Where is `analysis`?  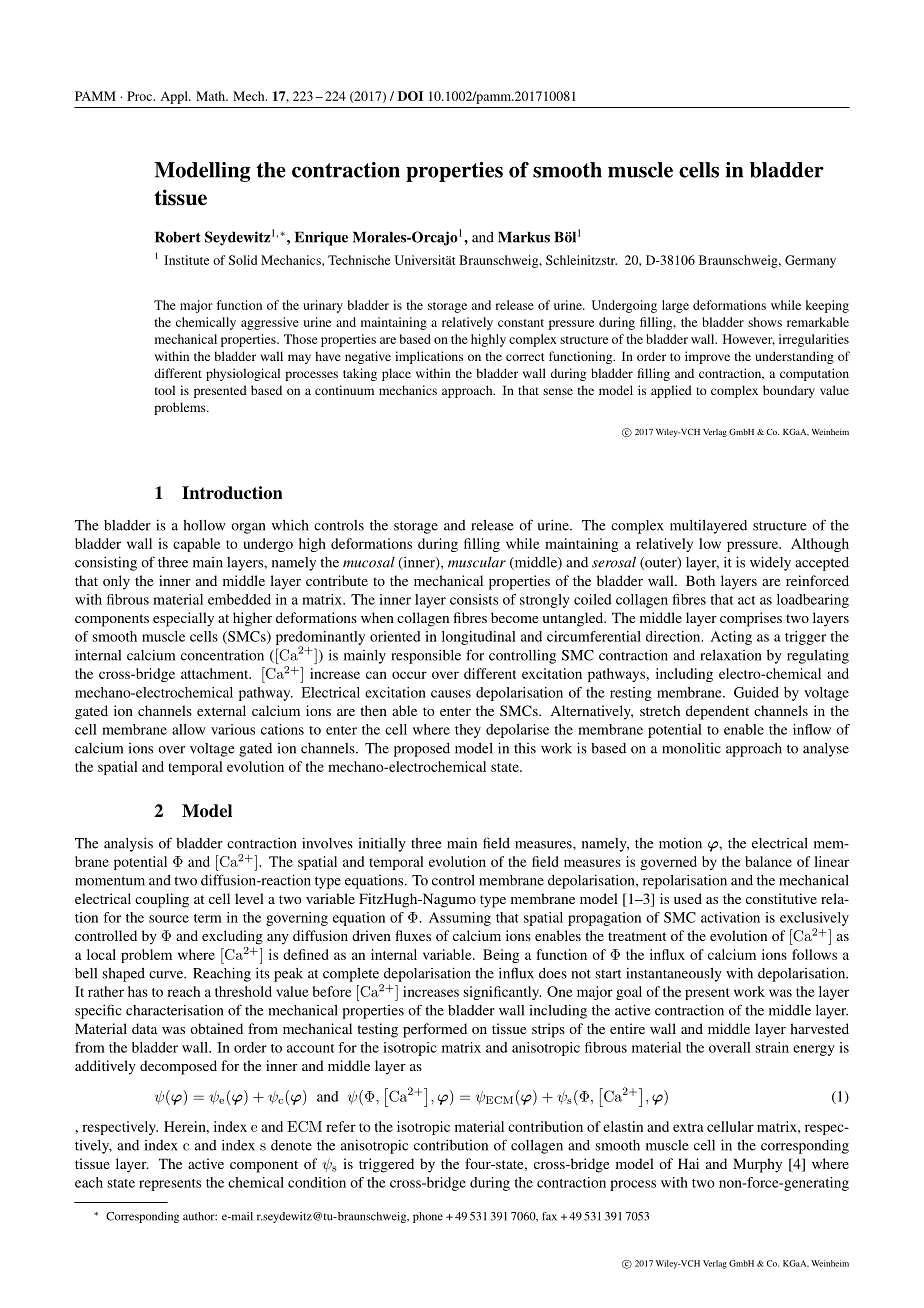 analysis is located at coordinates (128, 845).
